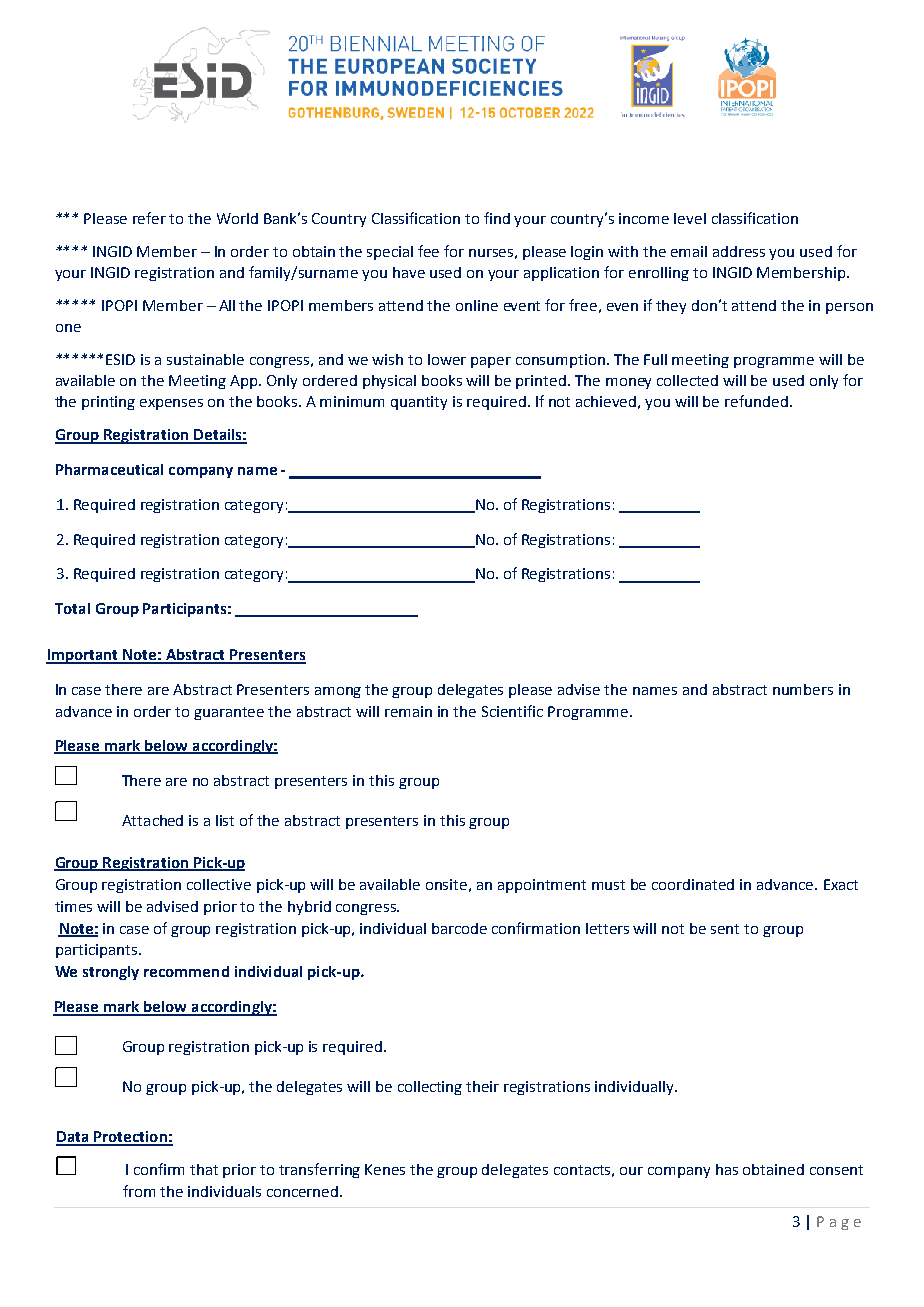 This page has height=1307, width=924. What do you see at coordinates (171, 404) in the page?
I see `expenses` at bounding box center [171, 404].
